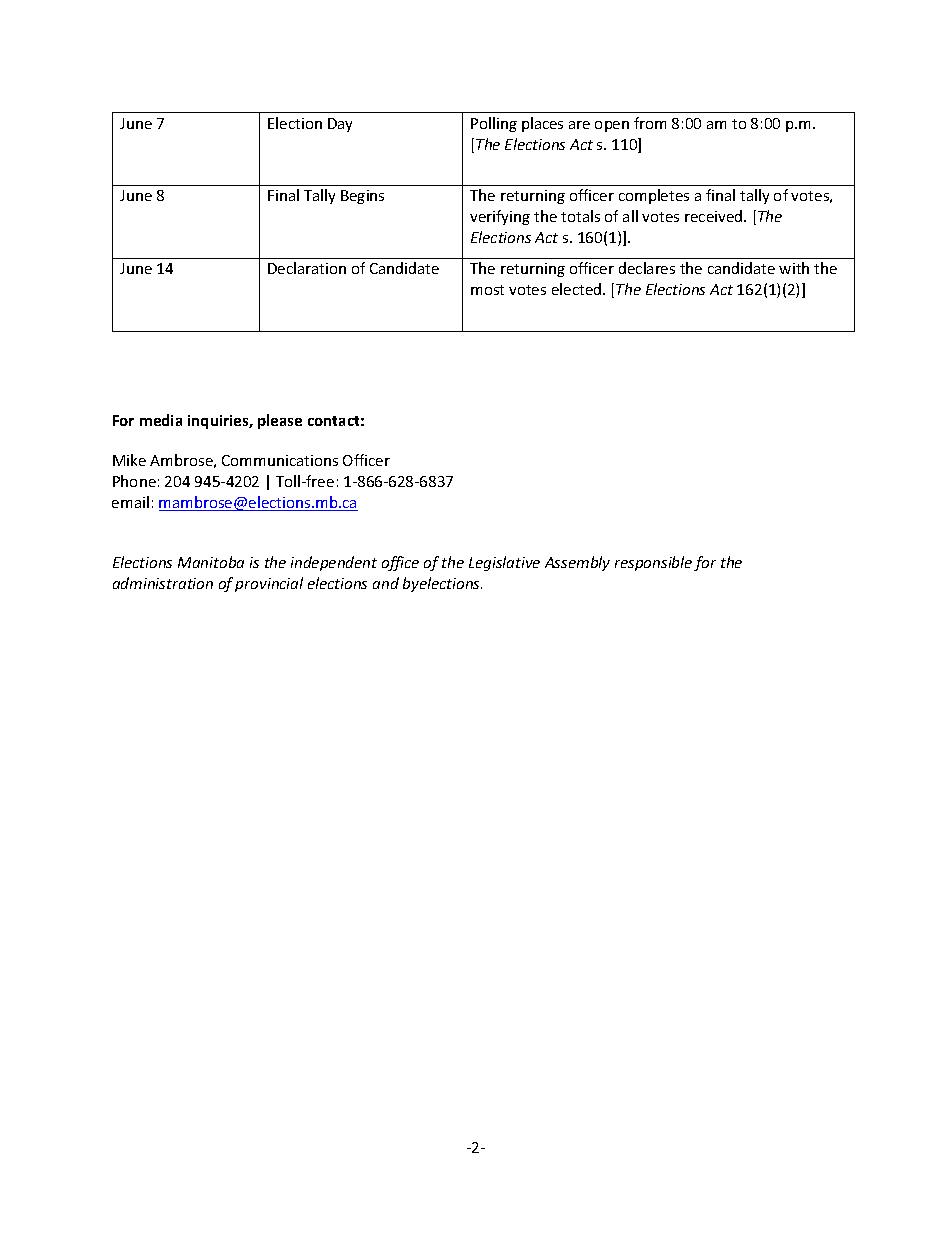  Describe the element at coordinates (504, 563) in the document. I see `Legislative` at that location.
